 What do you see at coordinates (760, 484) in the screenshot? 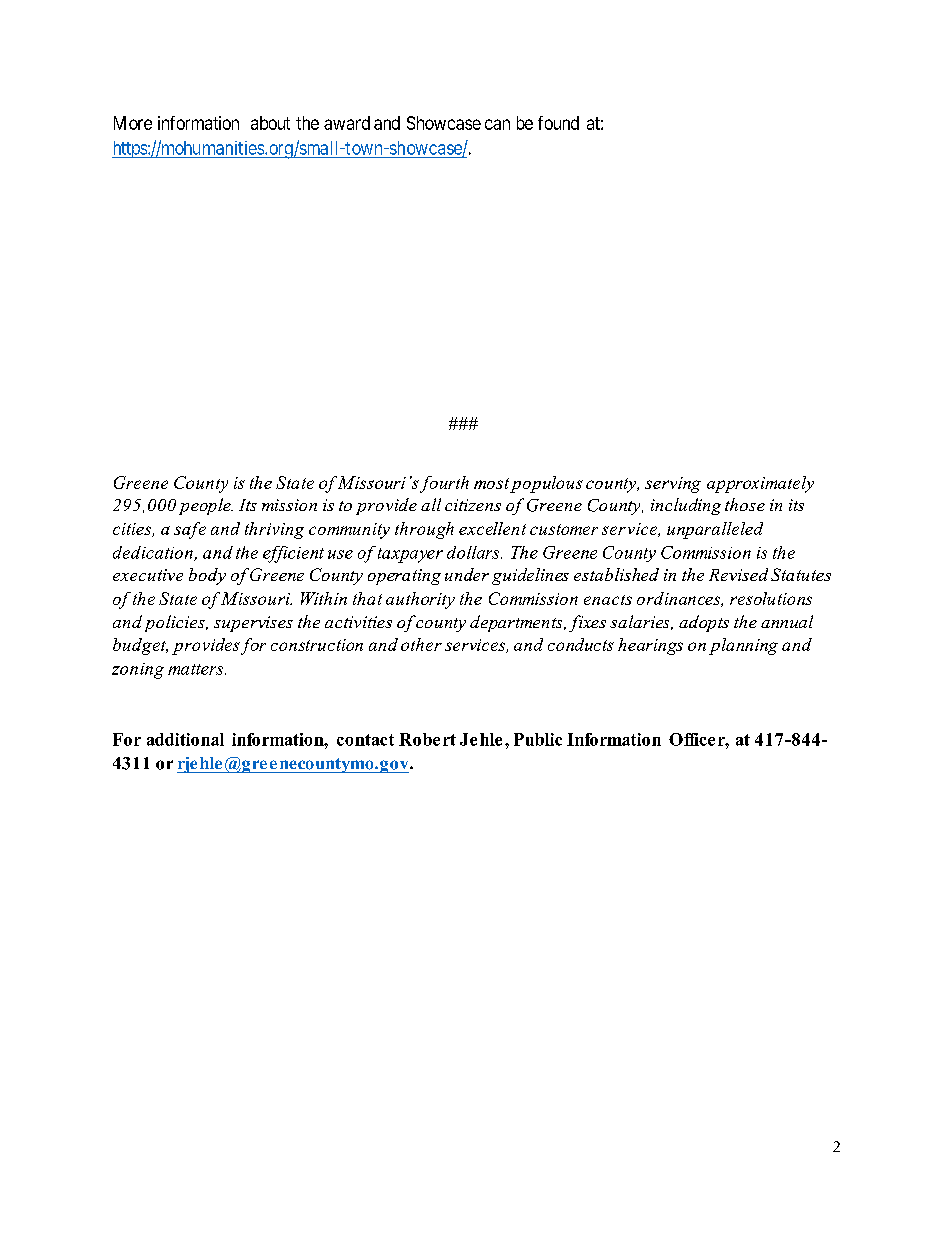
I see `approximately` at bounding box center [760, 484].
